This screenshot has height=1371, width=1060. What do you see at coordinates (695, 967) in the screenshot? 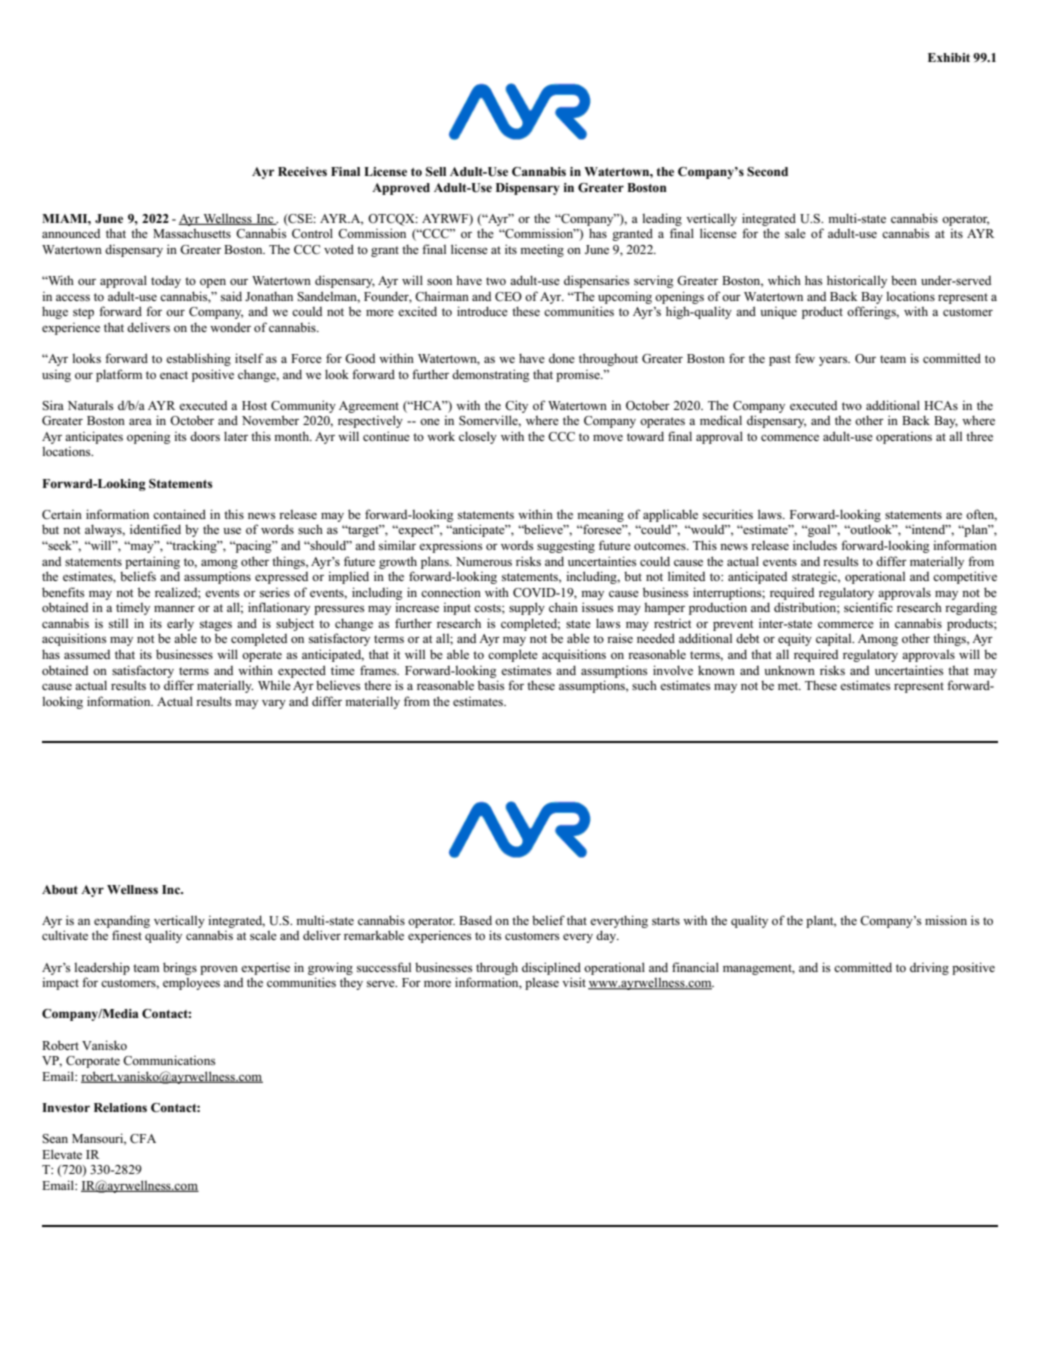
I see `financial` at bounding box center [695, 967].
